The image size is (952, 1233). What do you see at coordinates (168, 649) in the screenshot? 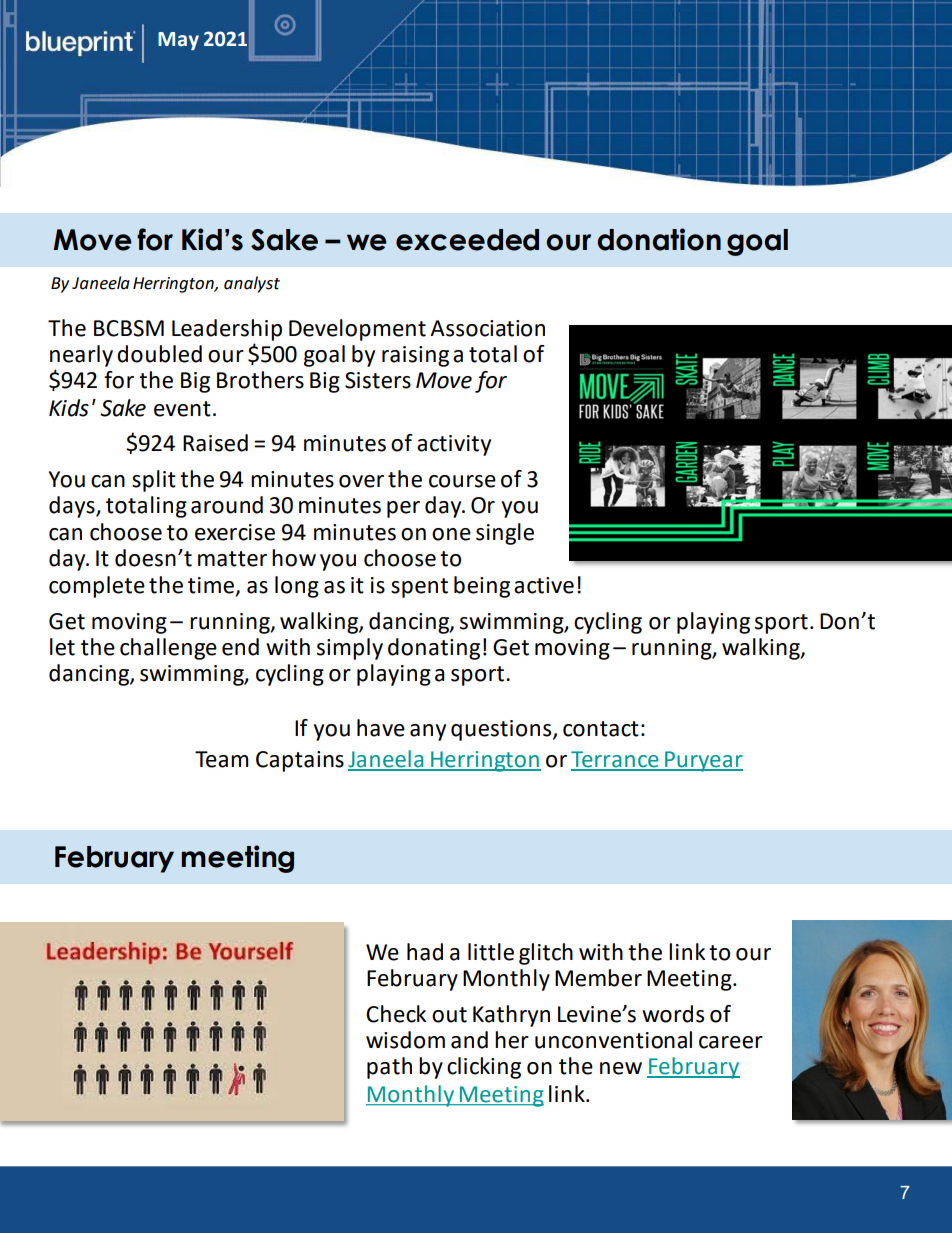
I see `challenge` at bounding box center [168, 649].
